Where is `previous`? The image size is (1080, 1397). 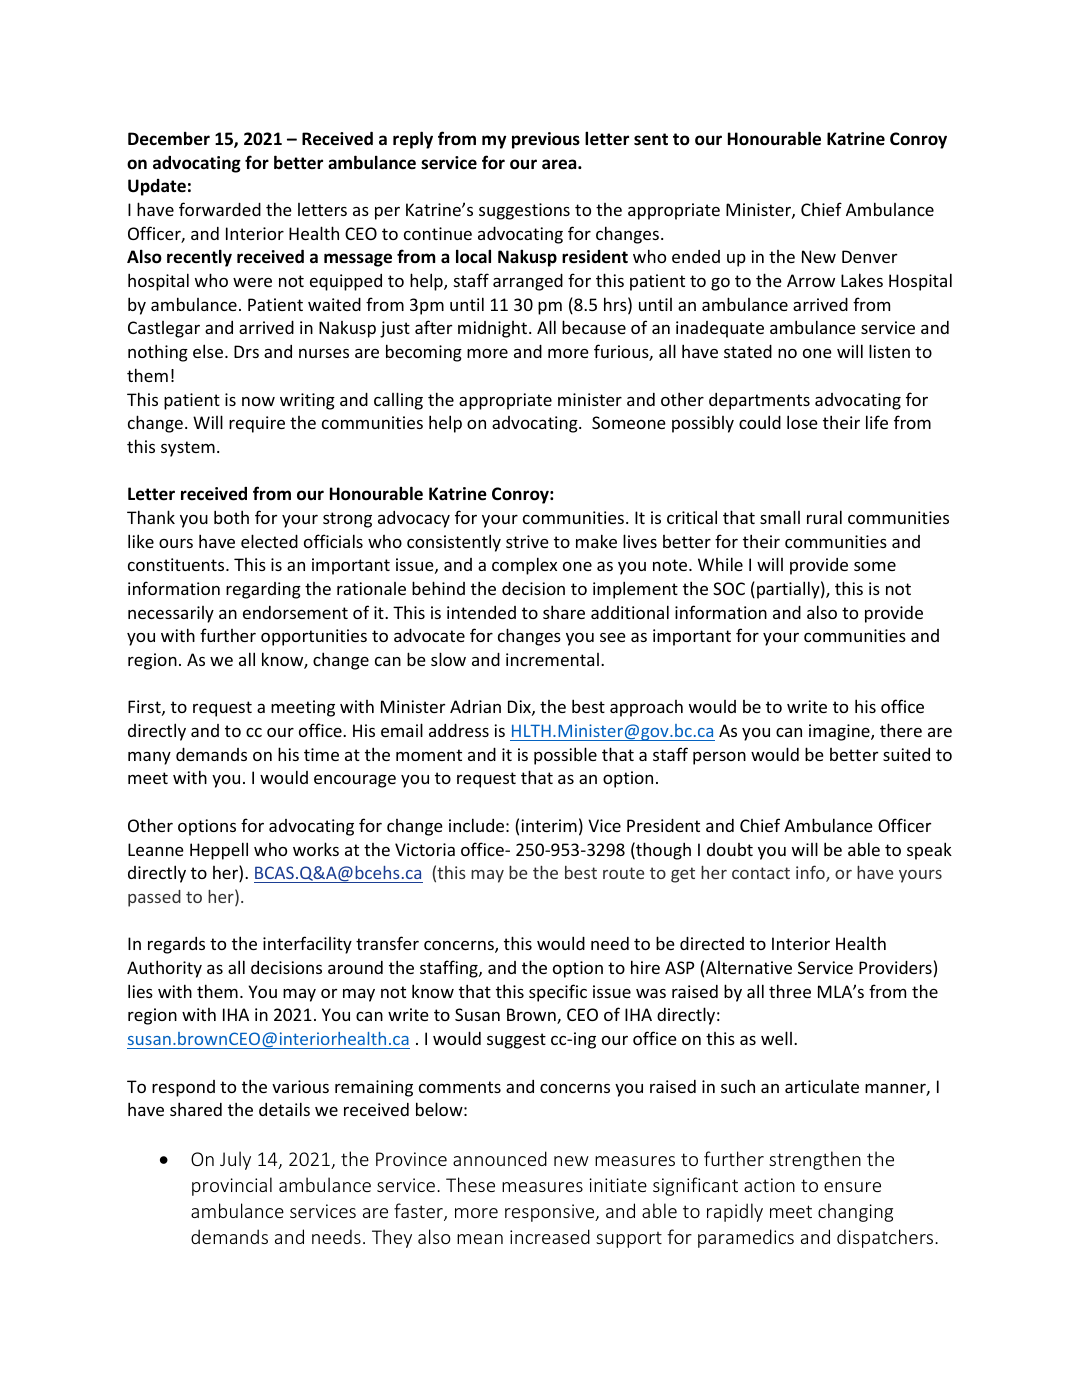
previous is located at coordinates (546, 140).
